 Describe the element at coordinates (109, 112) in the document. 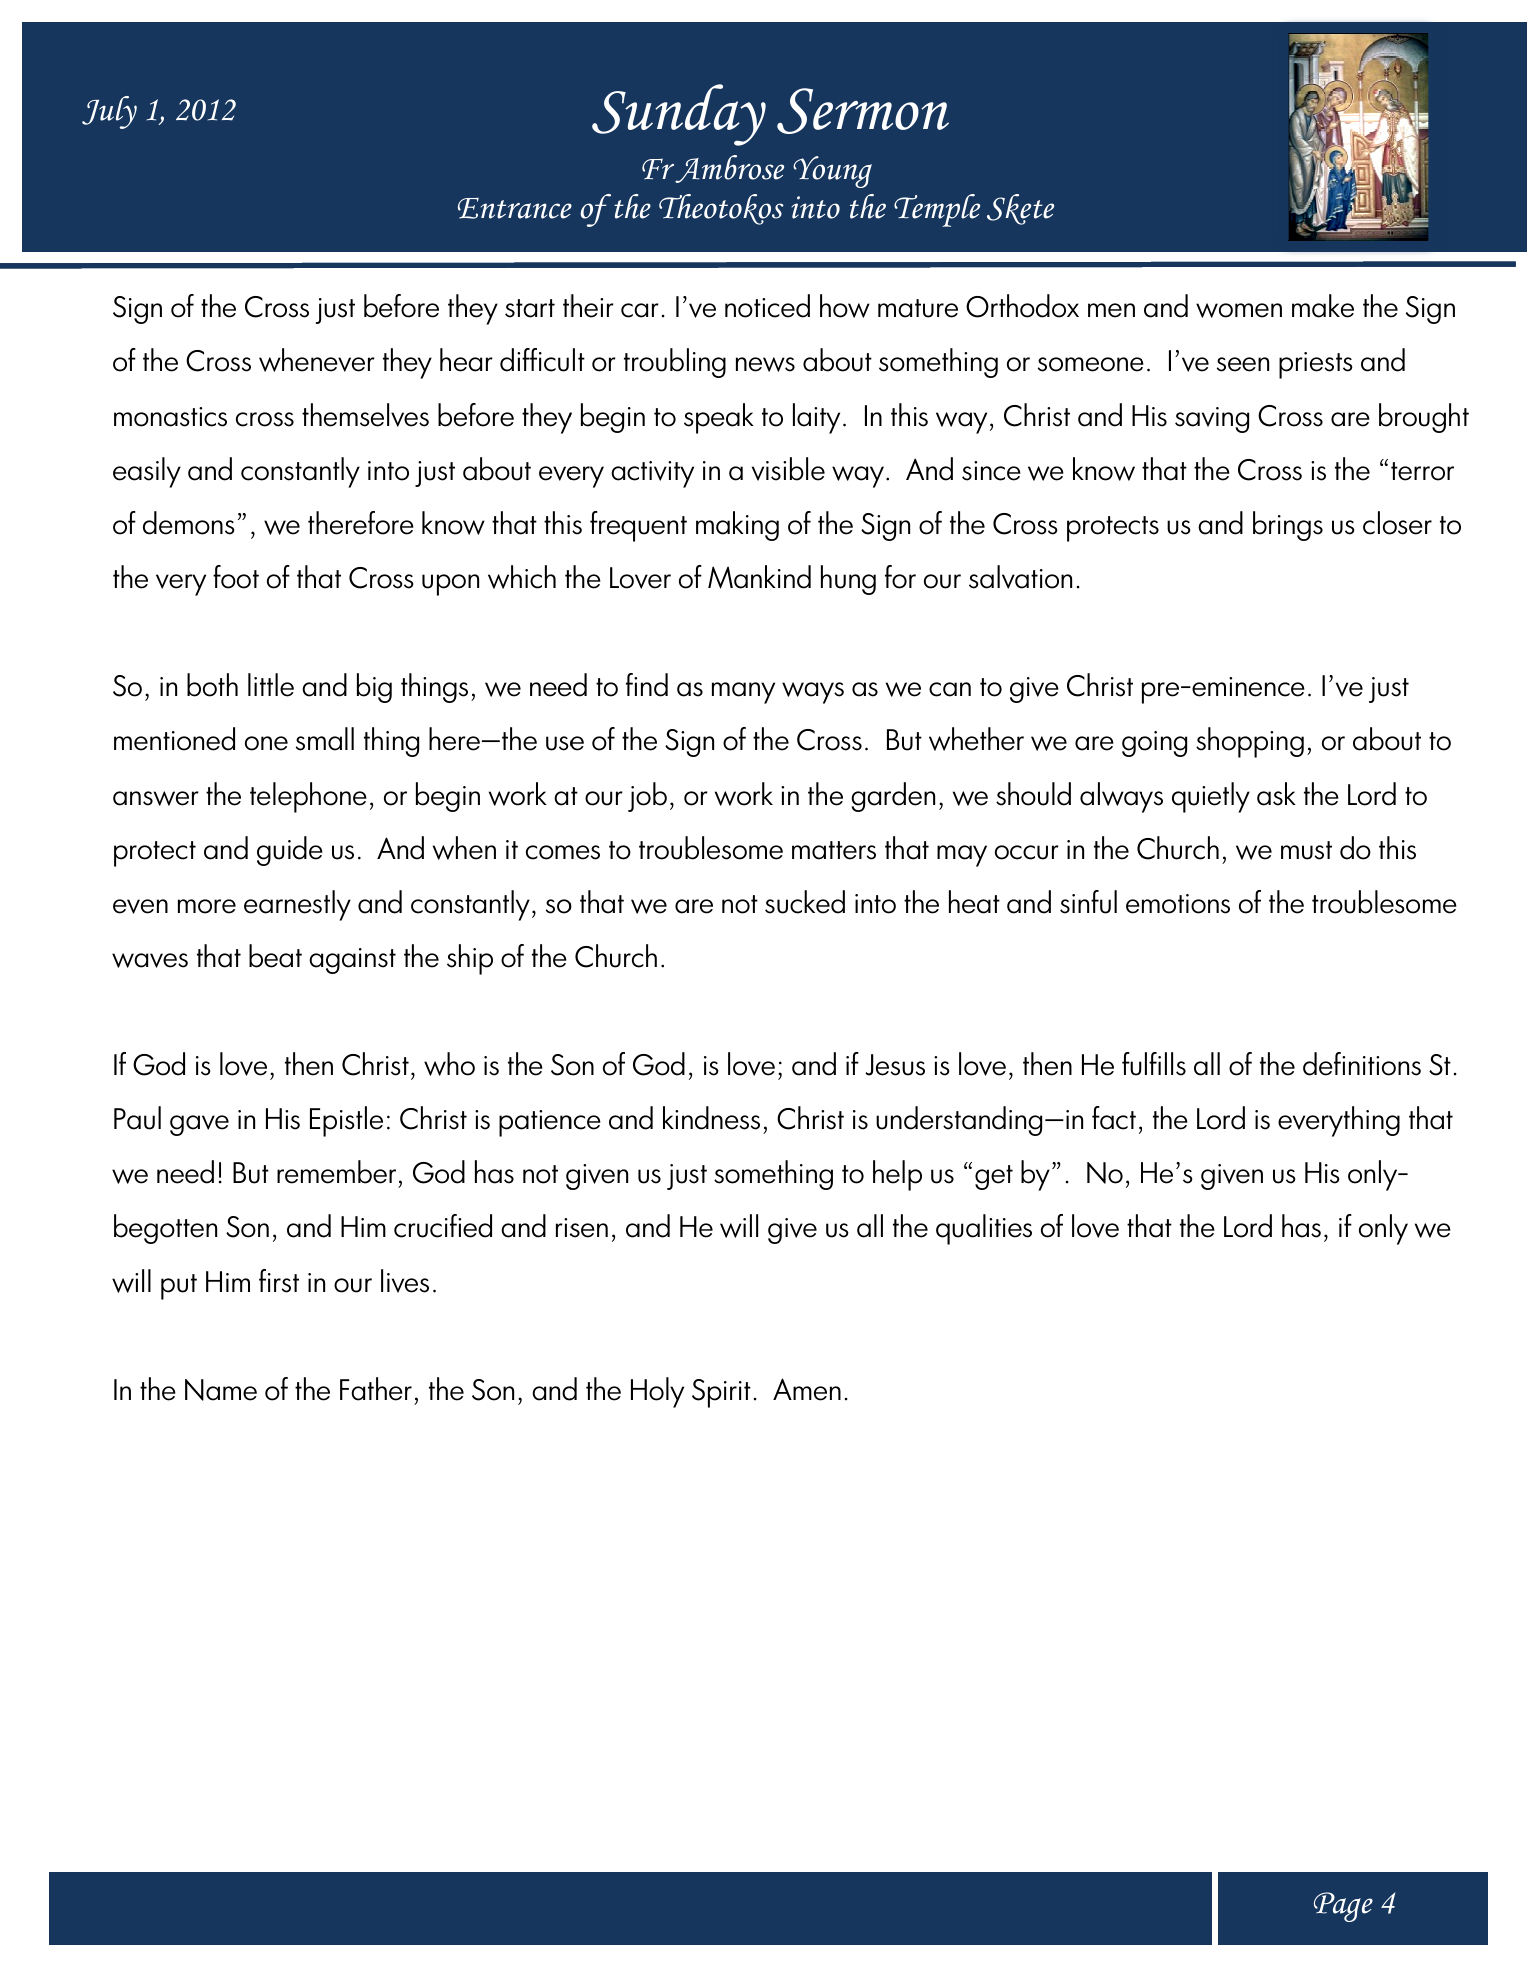

I see `July` at that location.
